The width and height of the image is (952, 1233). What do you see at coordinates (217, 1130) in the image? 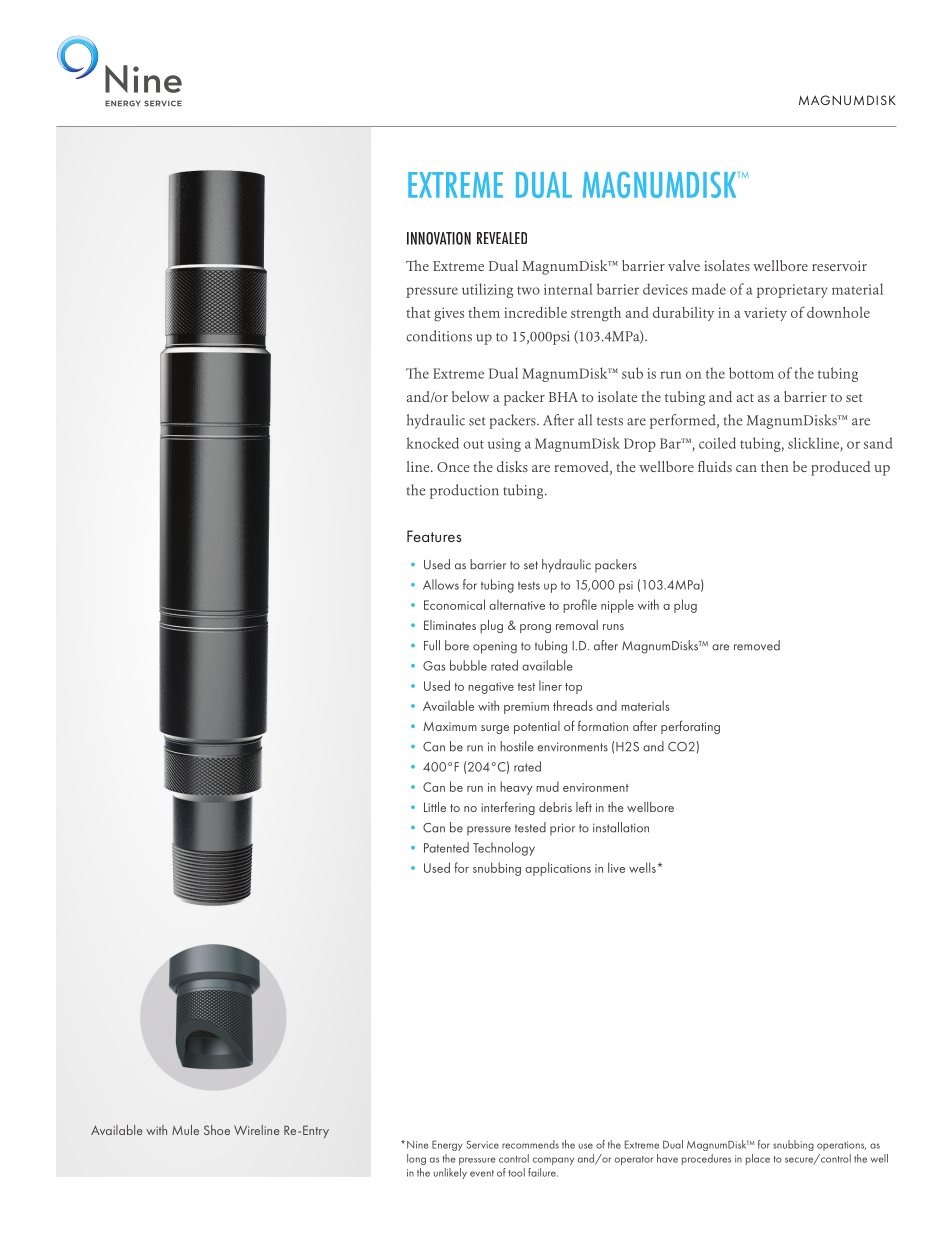
I see `Shoe` at bounding box center [217, 1130].
